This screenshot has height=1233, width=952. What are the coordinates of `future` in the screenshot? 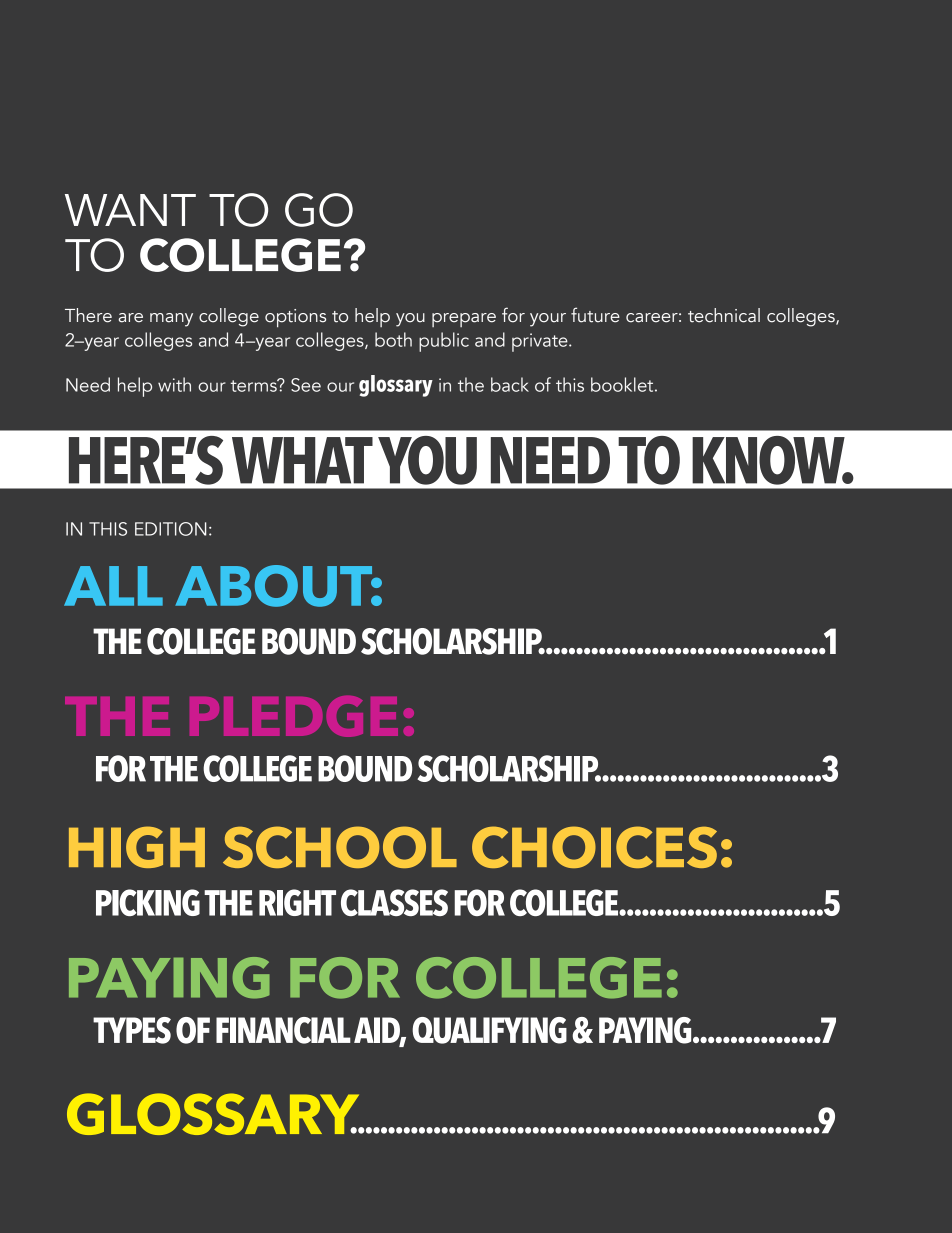 It's located at (595, 315).
